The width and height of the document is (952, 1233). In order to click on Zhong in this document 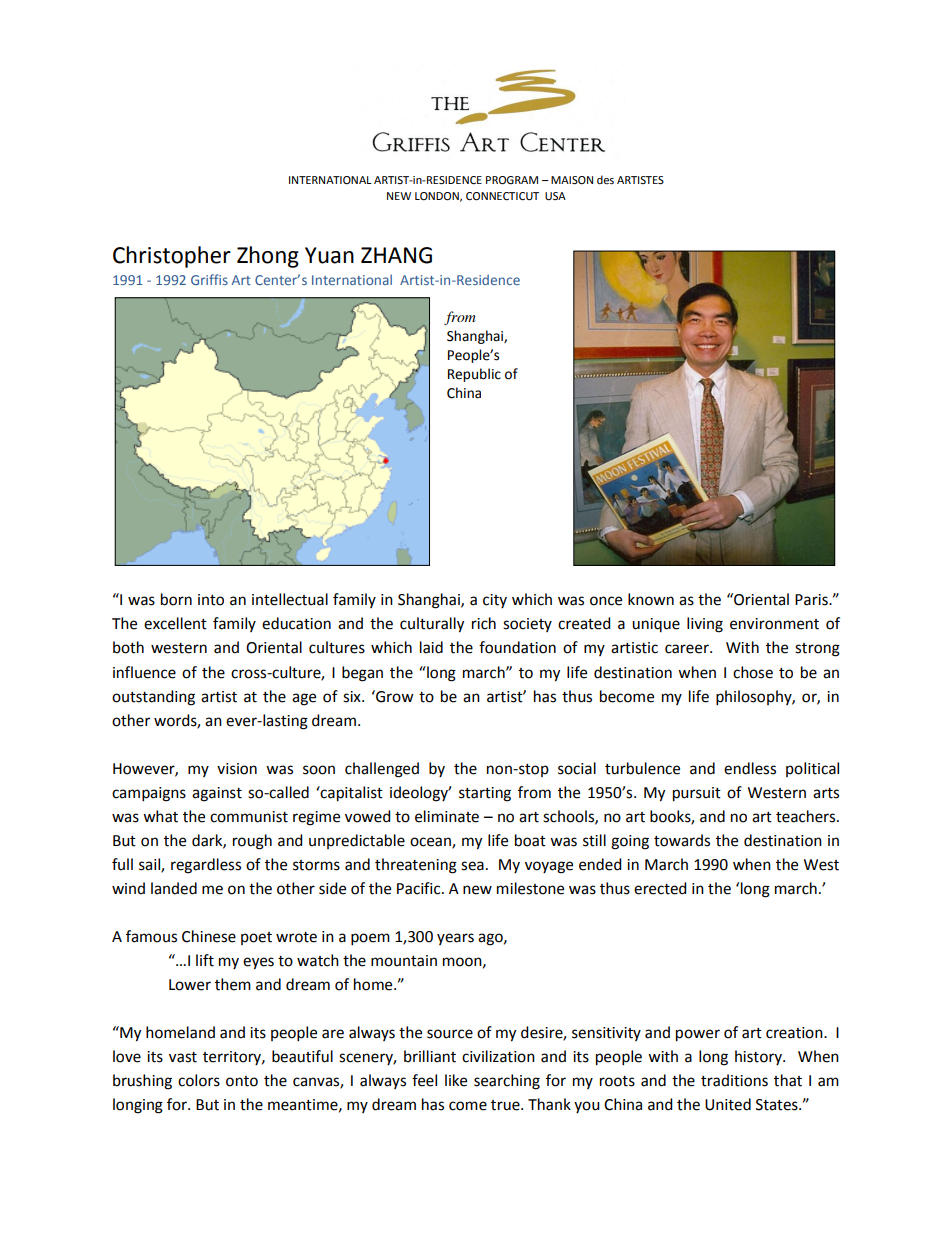, I will do `click(268, 257)`.
